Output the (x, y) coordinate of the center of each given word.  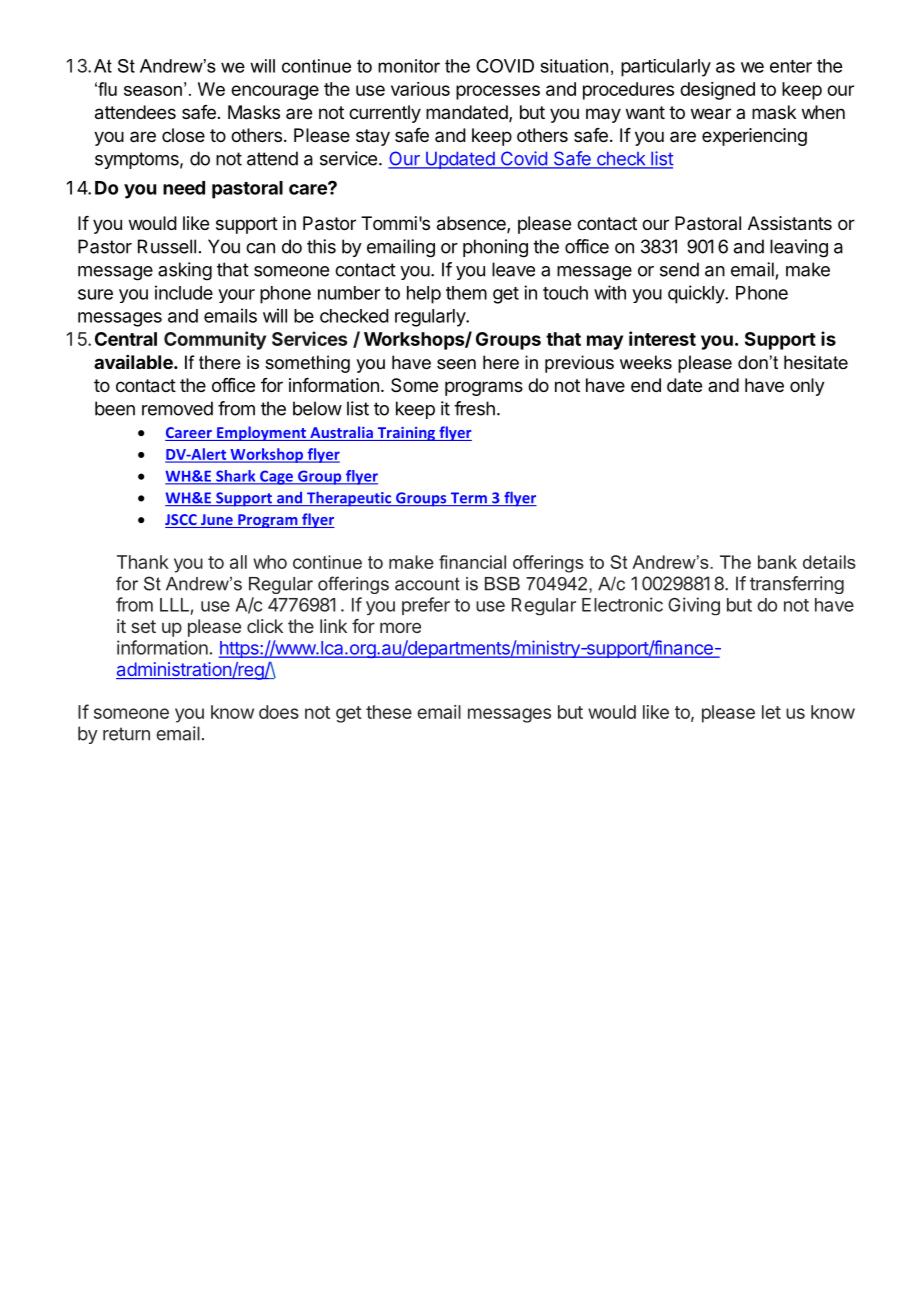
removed (177, 408)
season (153, 91)
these (389, 712)
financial (472, 562)
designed (717, 91)
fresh (474, 408)
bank (777, 562)
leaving (799, 248)
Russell (167, 246)
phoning (495, 248)
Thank (143, 562)
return (126, 734)
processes (498, 92)
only (807, 387)
